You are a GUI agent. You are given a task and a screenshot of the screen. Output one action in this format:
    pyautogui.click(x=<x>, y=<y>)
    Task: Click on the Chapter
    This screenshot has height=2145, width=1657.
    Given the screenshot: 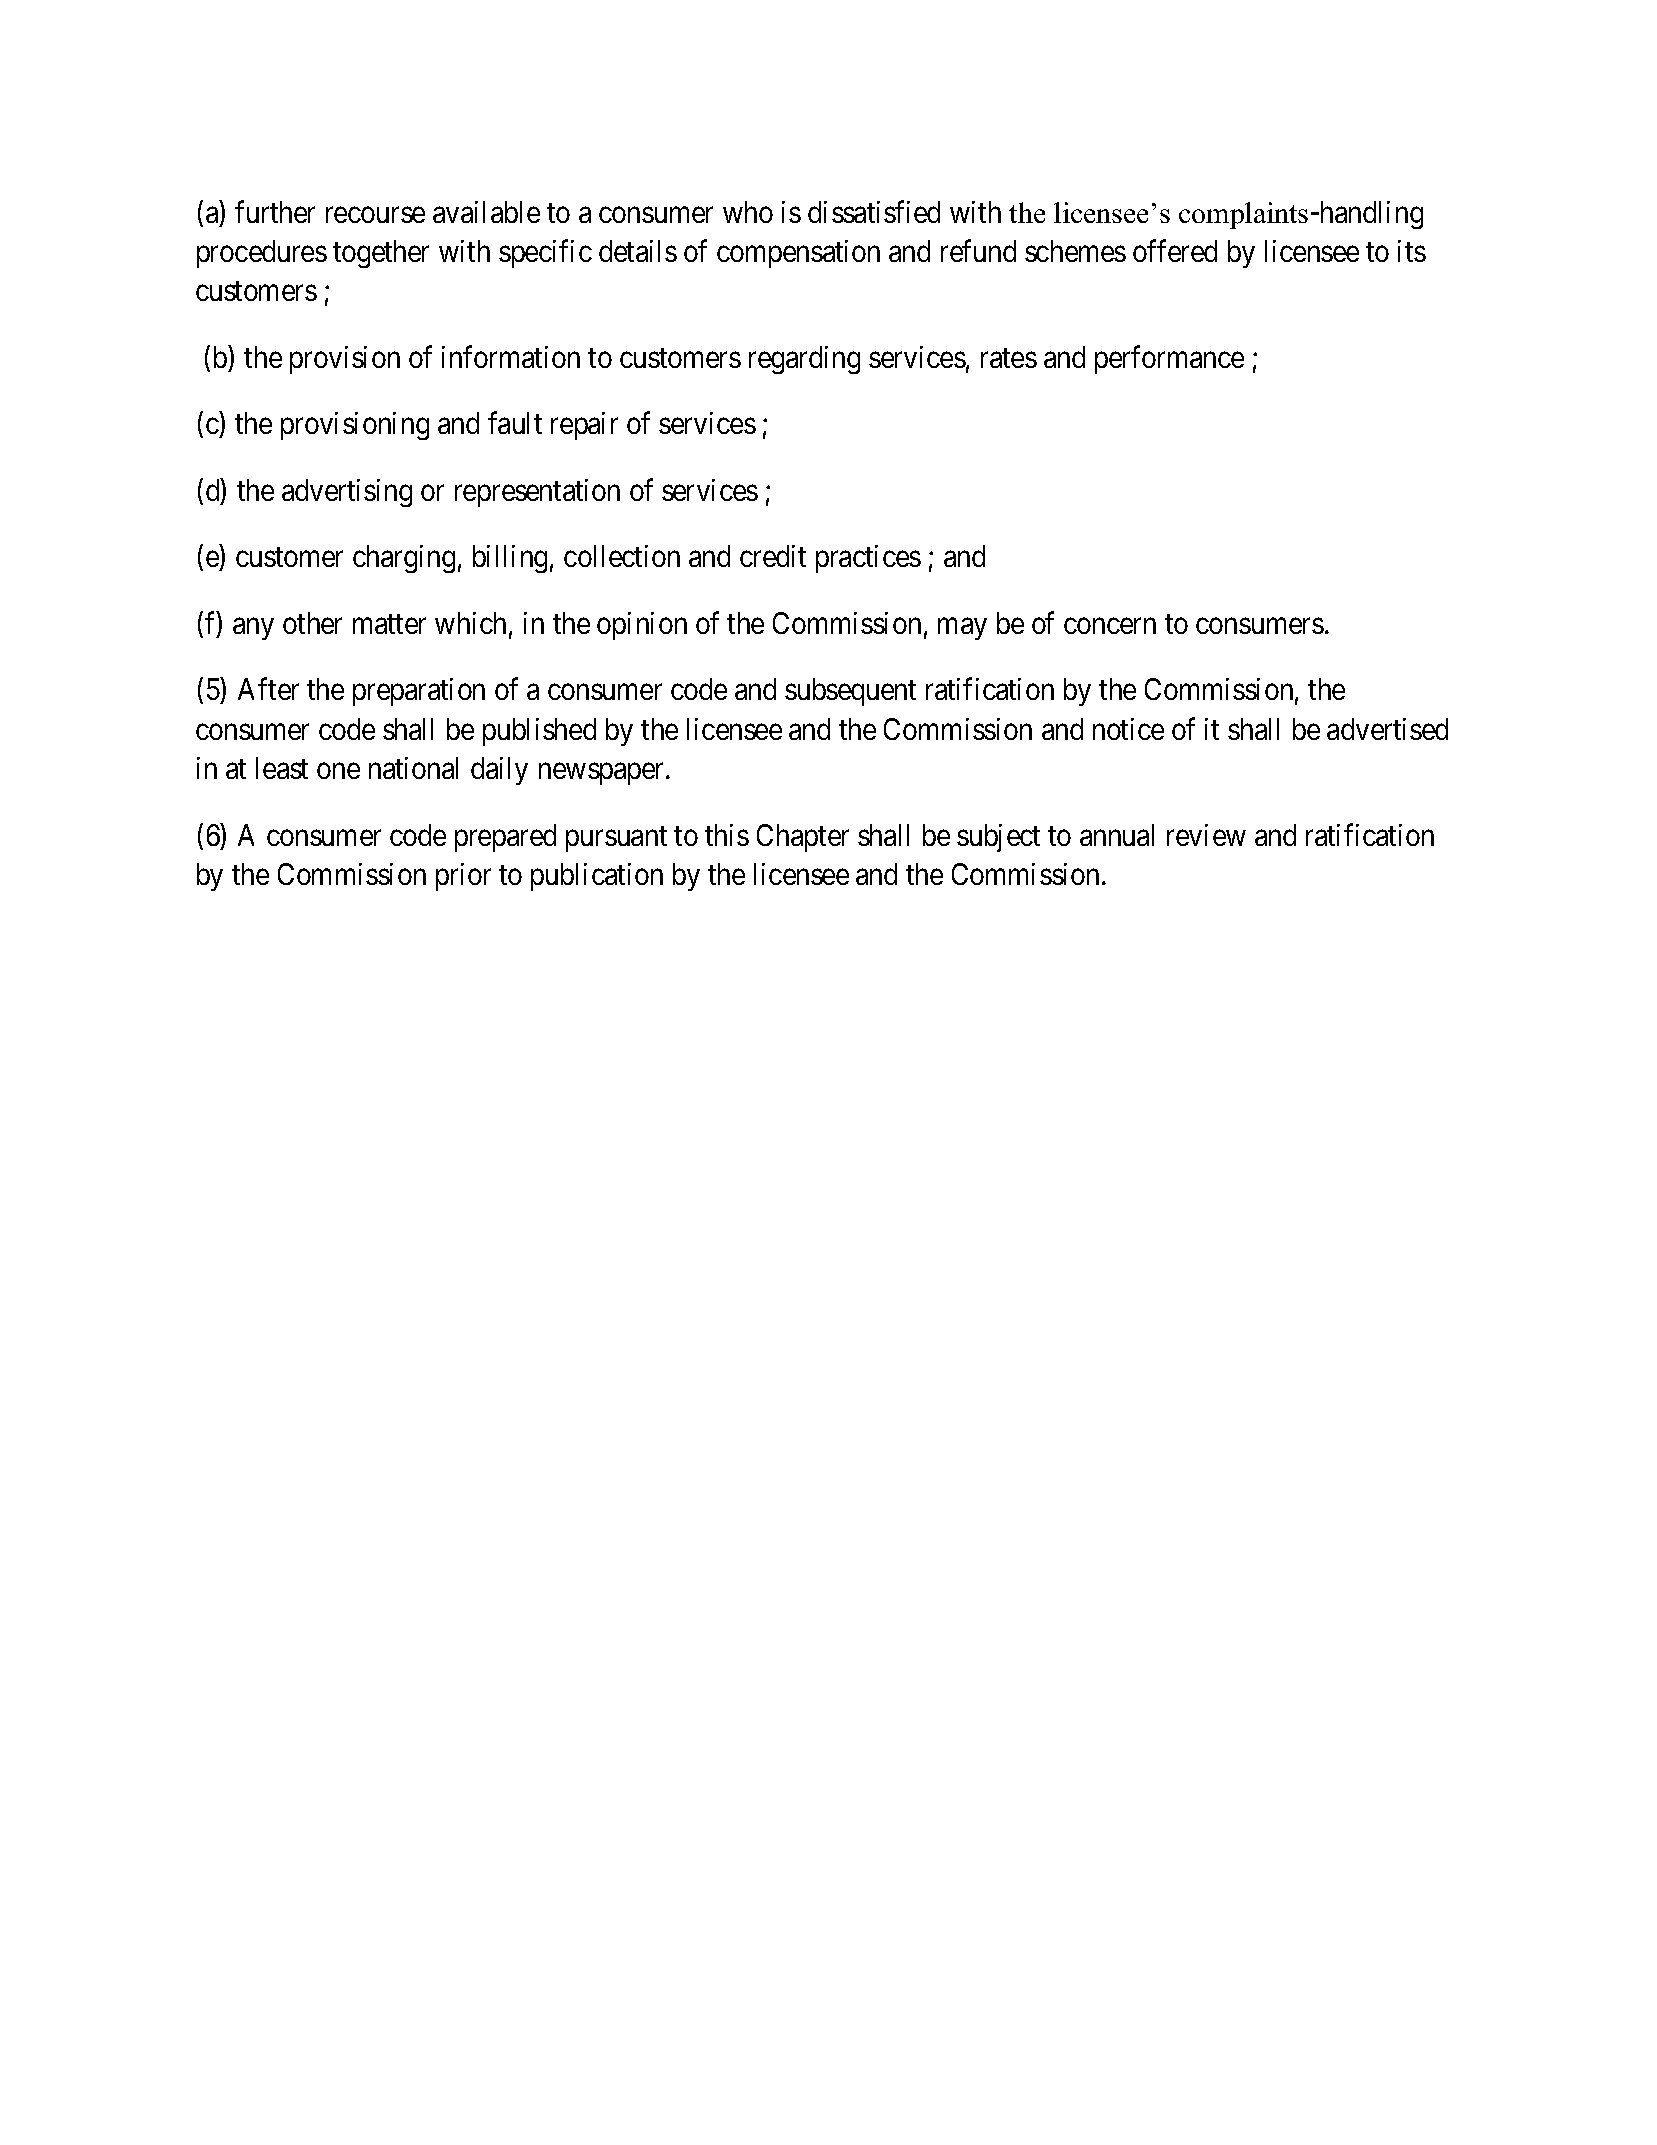 What is the action you would take?
    pyautogui.click(x=803, y=838)
